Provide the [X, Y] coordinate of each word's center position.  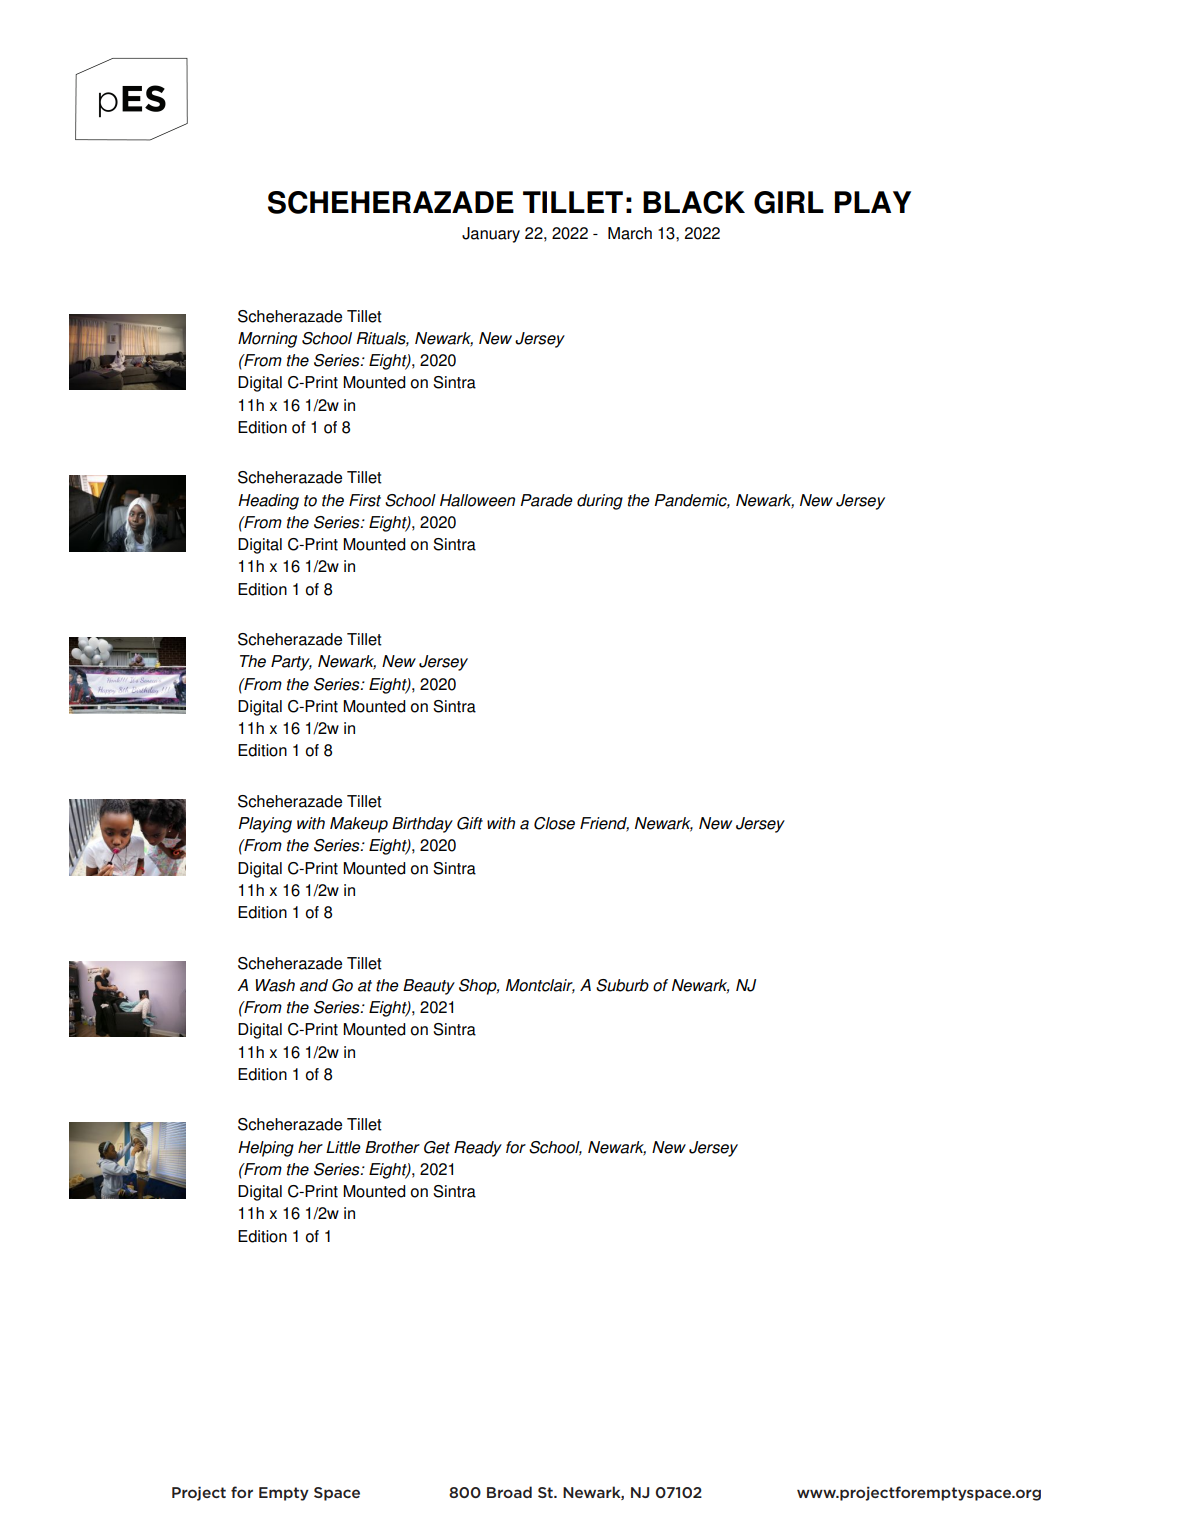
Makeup [359, 825]
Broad [509, 1492]
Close [554, 823]
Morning [267, 340]
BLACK [694, 202]
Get [437, 1147]
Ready [478, 1149]
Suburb [622, 985]
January [491, 235]
